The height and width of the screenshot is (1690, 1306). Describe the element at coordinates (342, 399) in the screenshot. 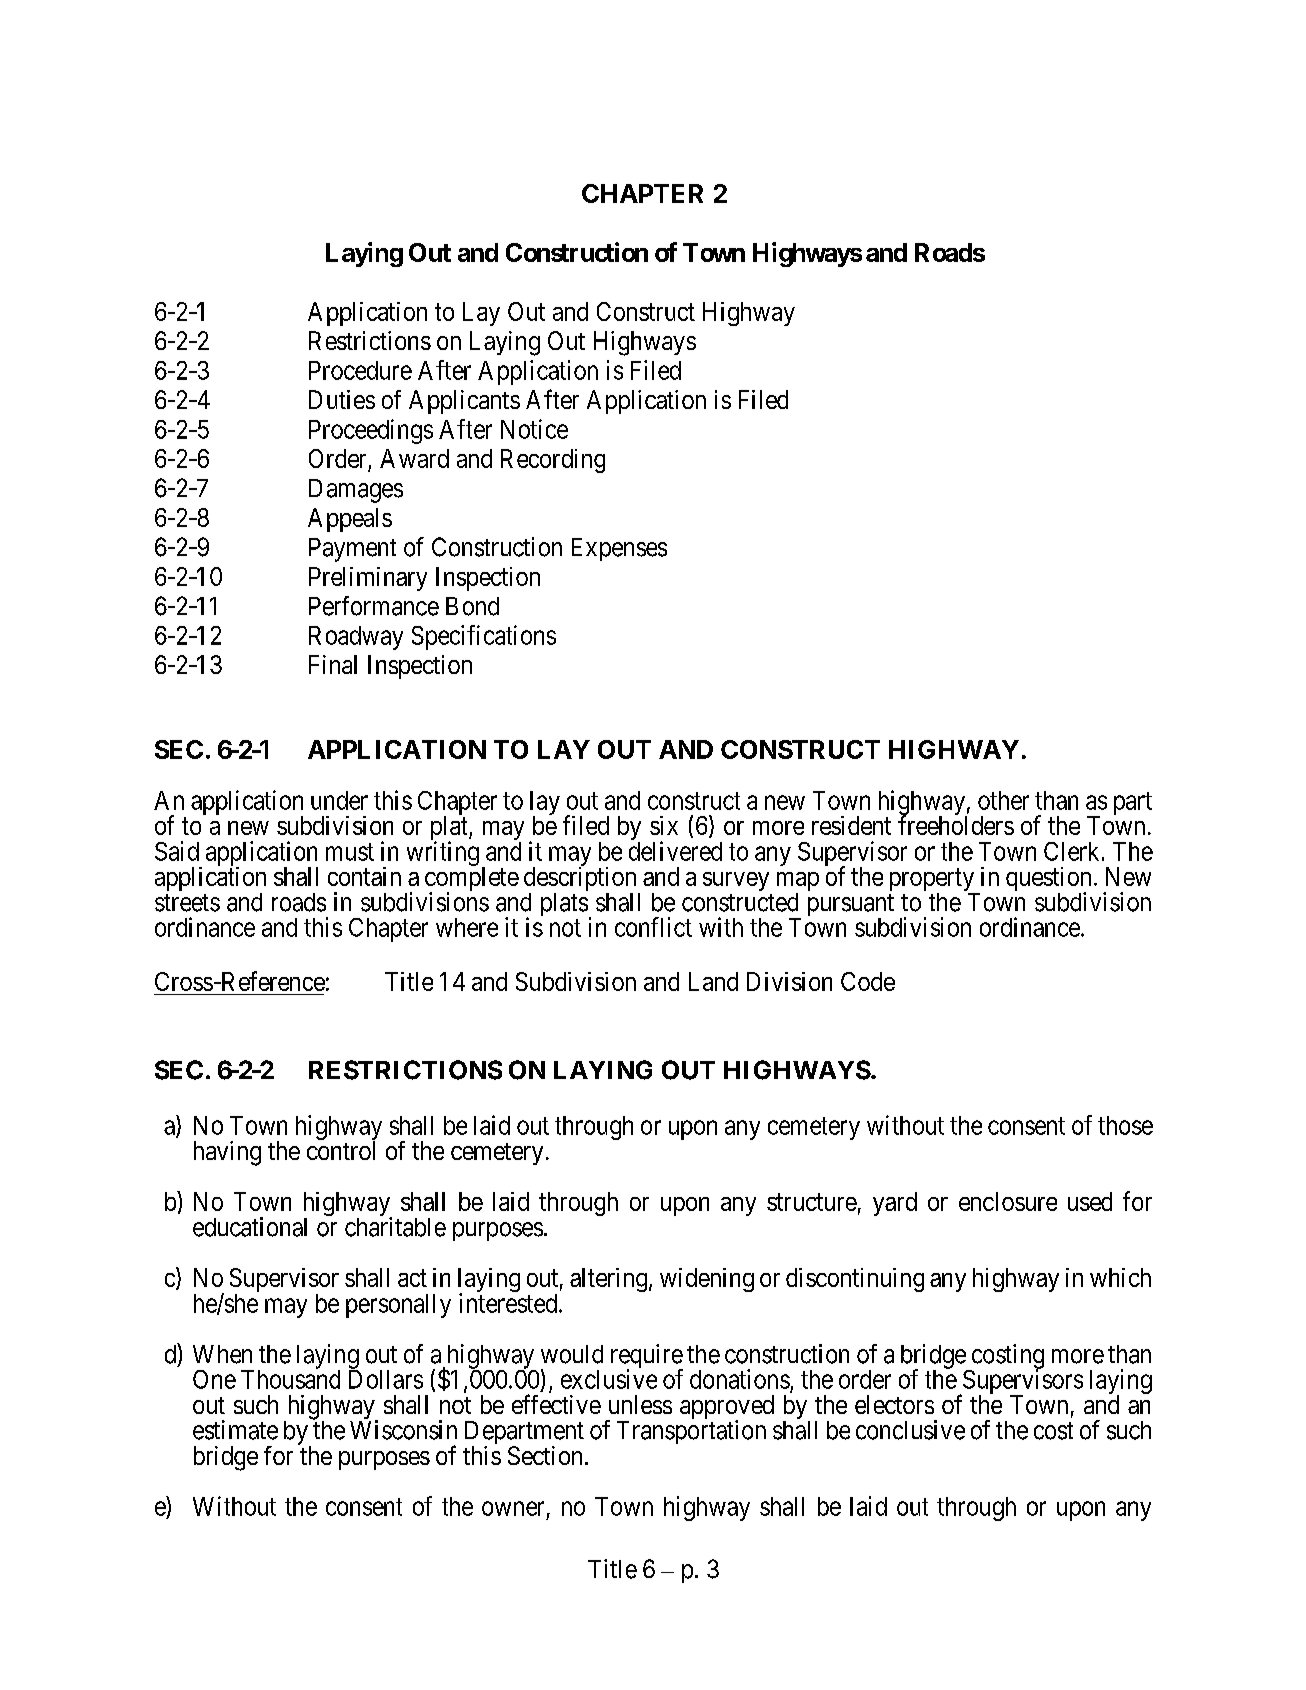

I see `Duties` at that location.
